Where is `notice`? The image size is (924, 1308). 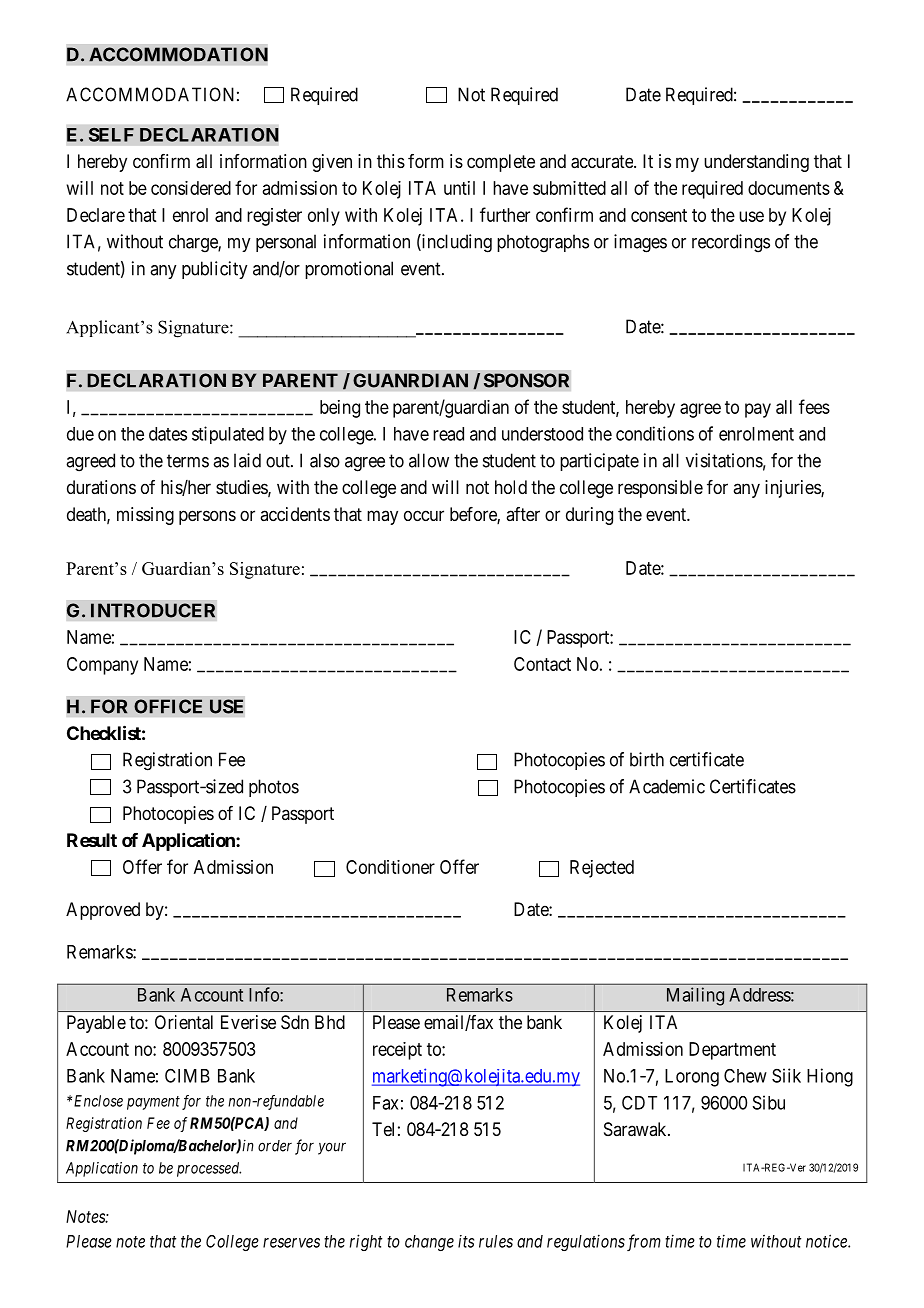 notice is located at coordinates (827, 1241).
